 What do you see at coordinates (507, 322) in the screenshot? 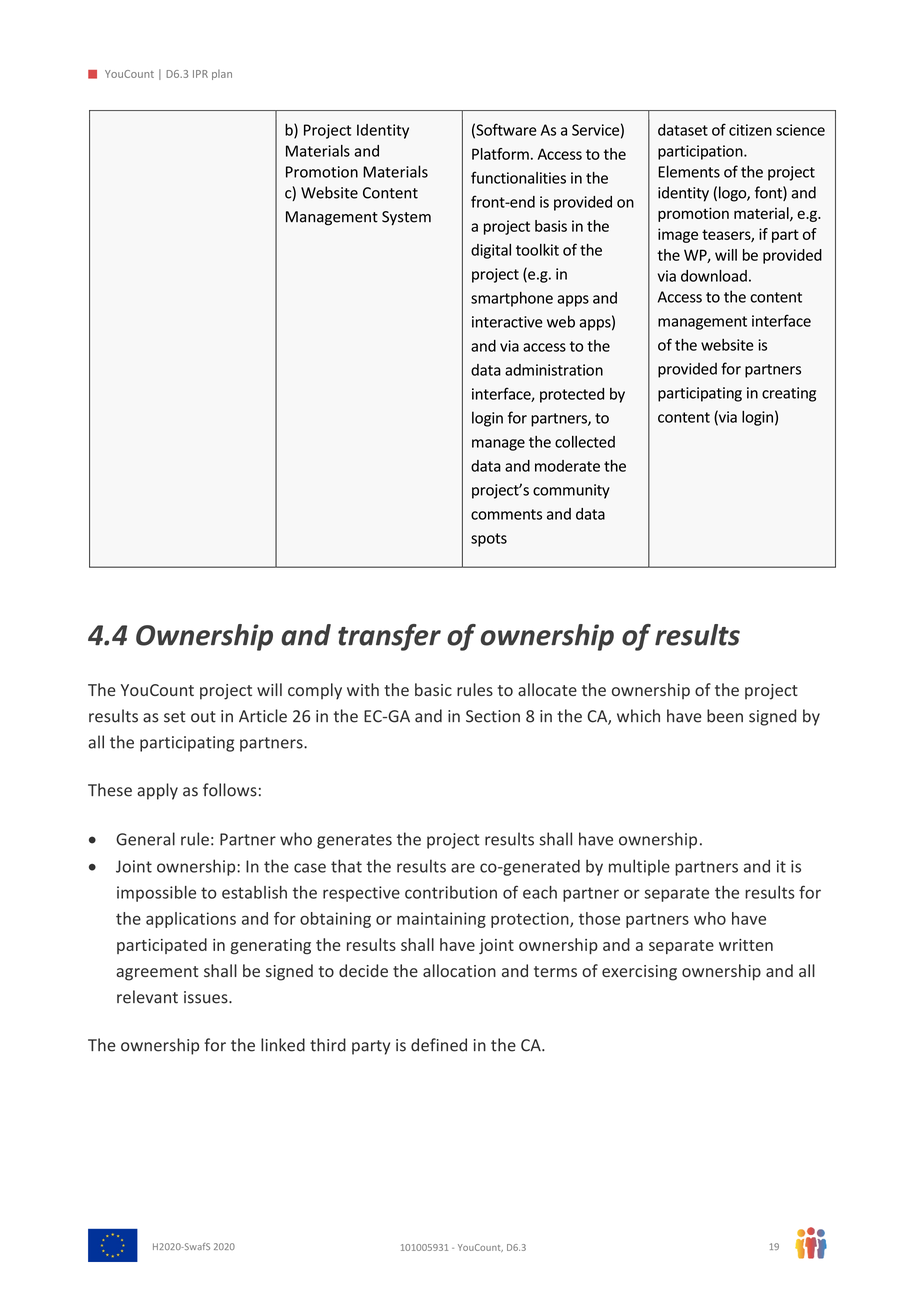
I see `interactive` at bounding box center [507, 322].
